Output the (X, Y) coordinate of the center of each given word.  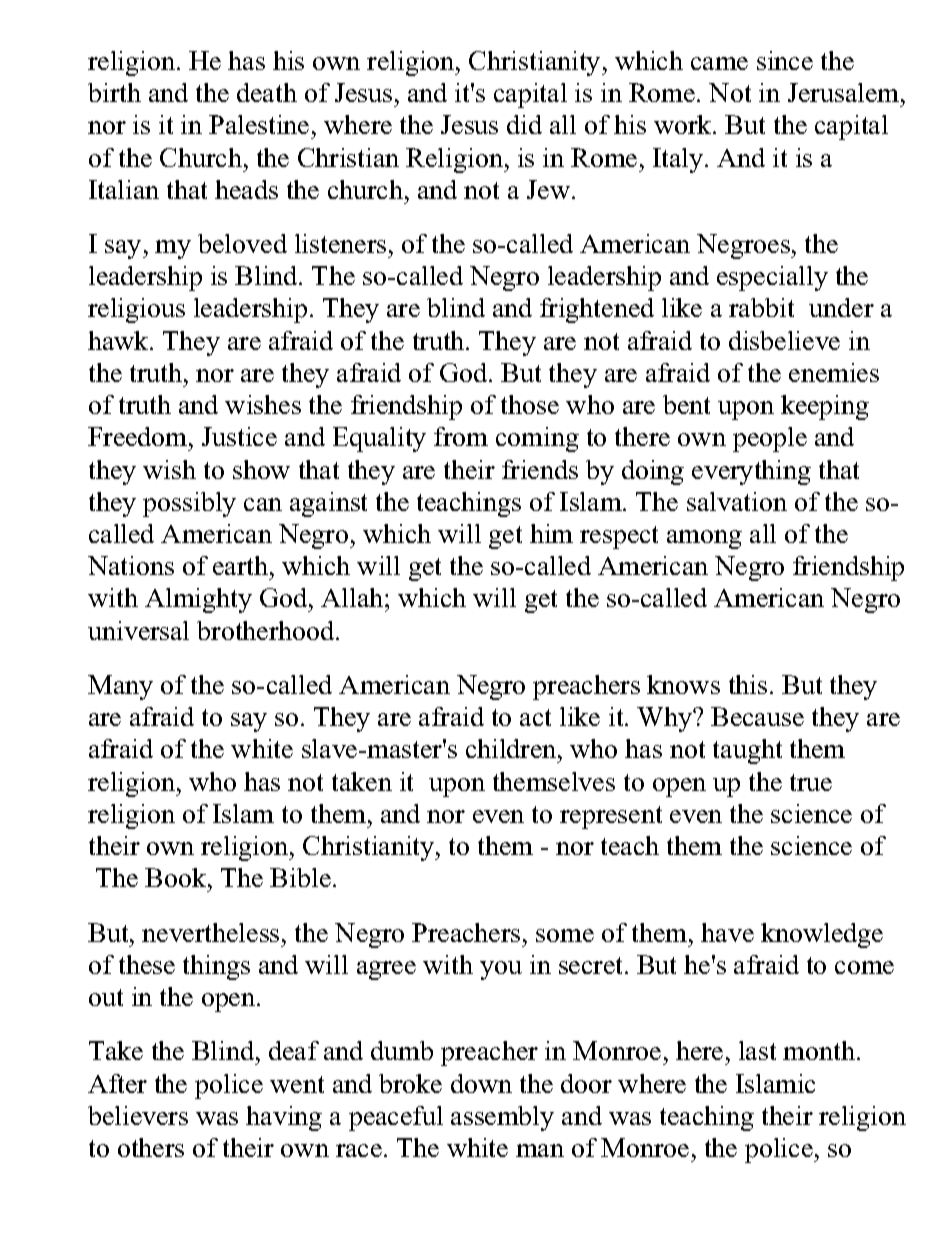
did (524, 124)
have (727, 932)
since (785, 60)
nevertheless (210, 932)
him (551, 533)
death (267, 92)
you (501, 970)
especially (772, 278)
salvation (737, 501)
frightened (597, 310)
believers (138, 1115)
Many (120, 687)
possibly (189, 504)
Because (757, 716)
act (535, 717)
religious (136, 310)
